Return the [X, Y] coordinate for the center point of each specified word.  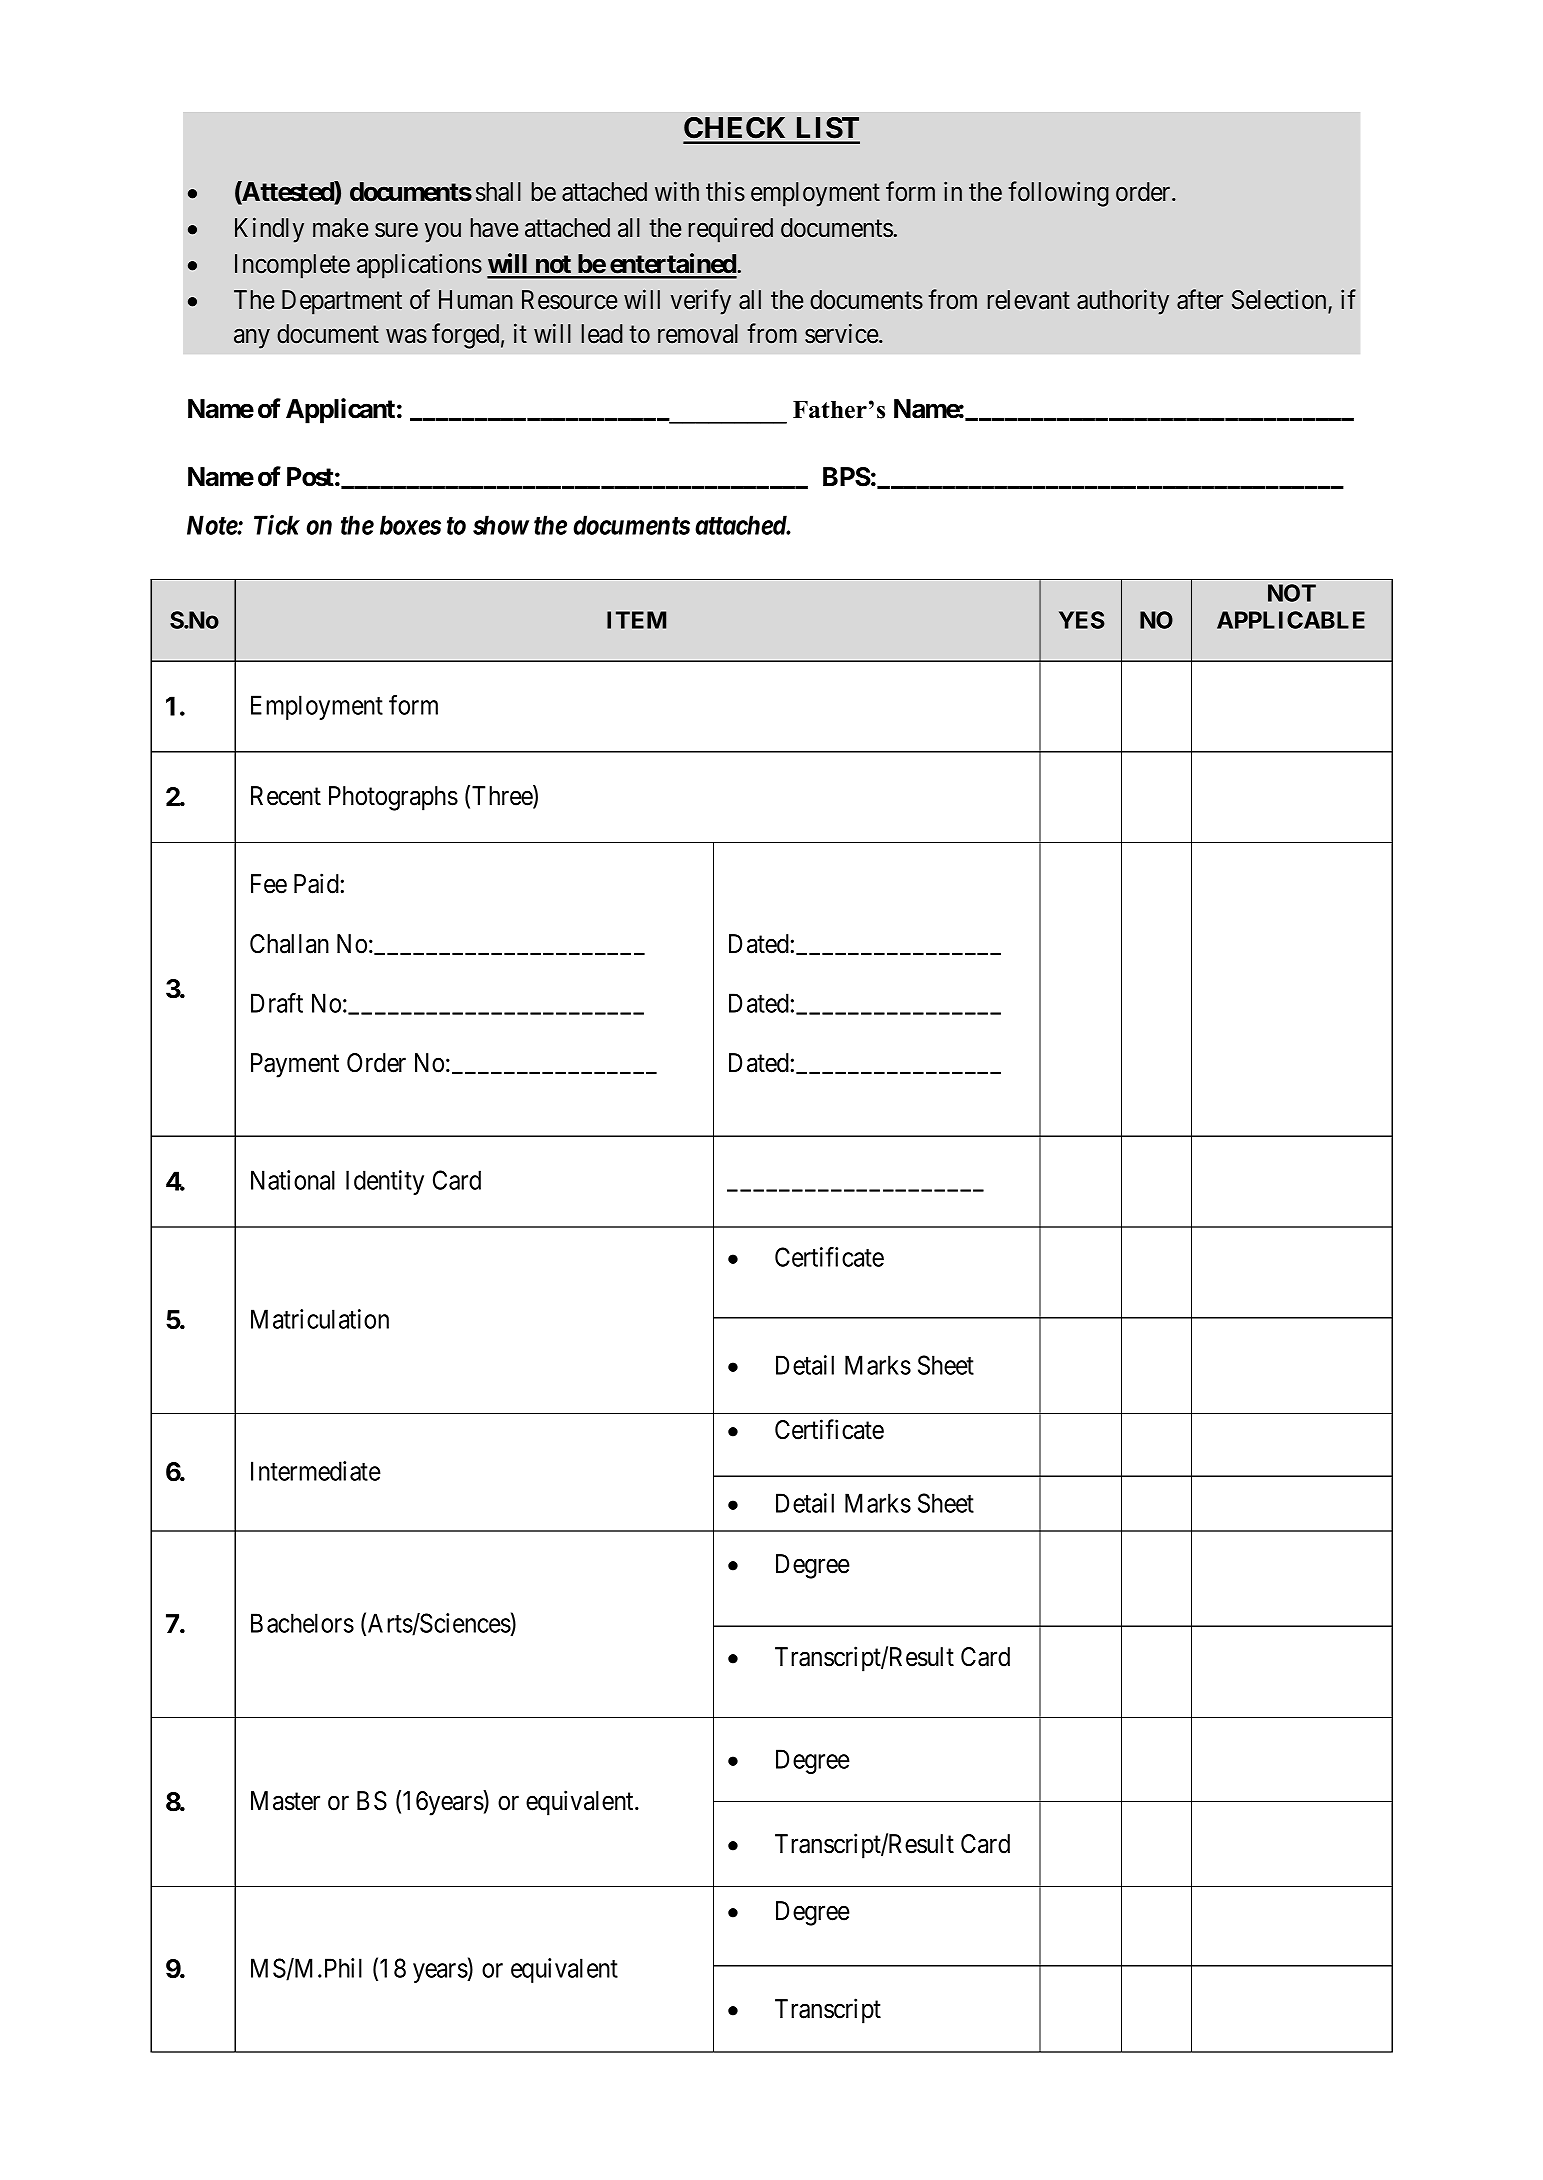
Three [503, 796]
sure [396, 230]
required [730, 230]
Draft [277, 1003]
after [1200, 299]
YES [1082, 620]
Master [285, 1801]
